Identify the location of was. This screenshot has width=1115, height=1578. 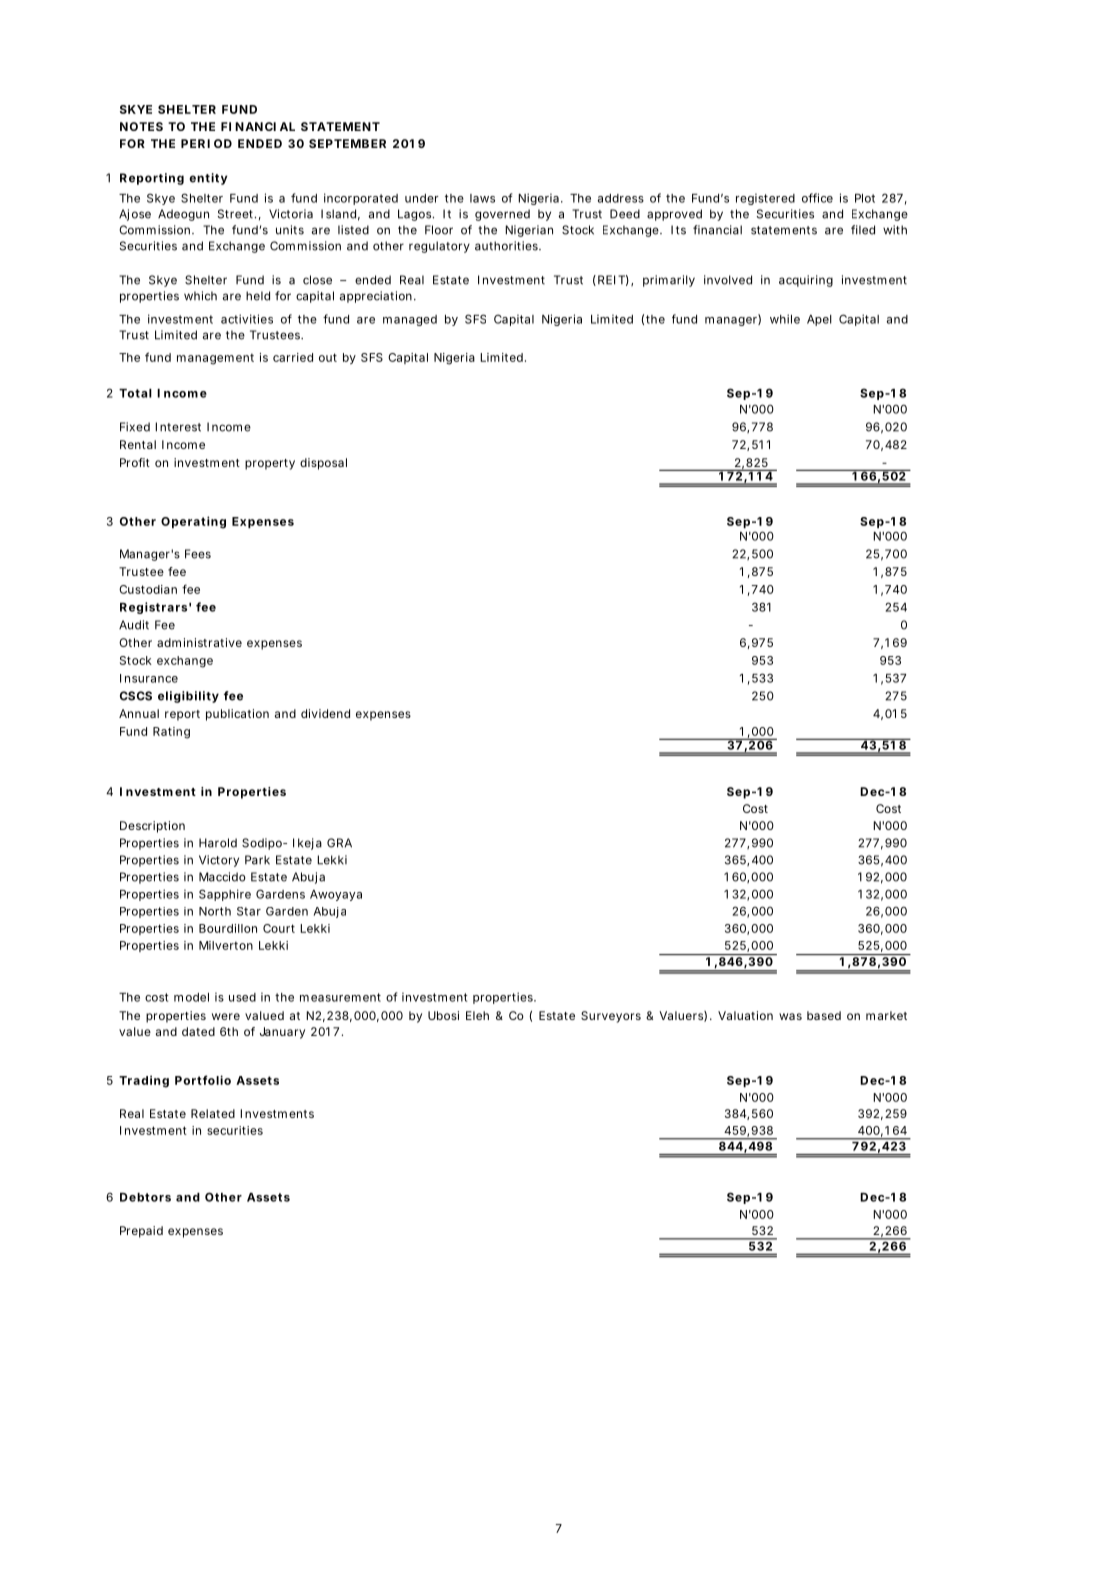
(790, 1016).
